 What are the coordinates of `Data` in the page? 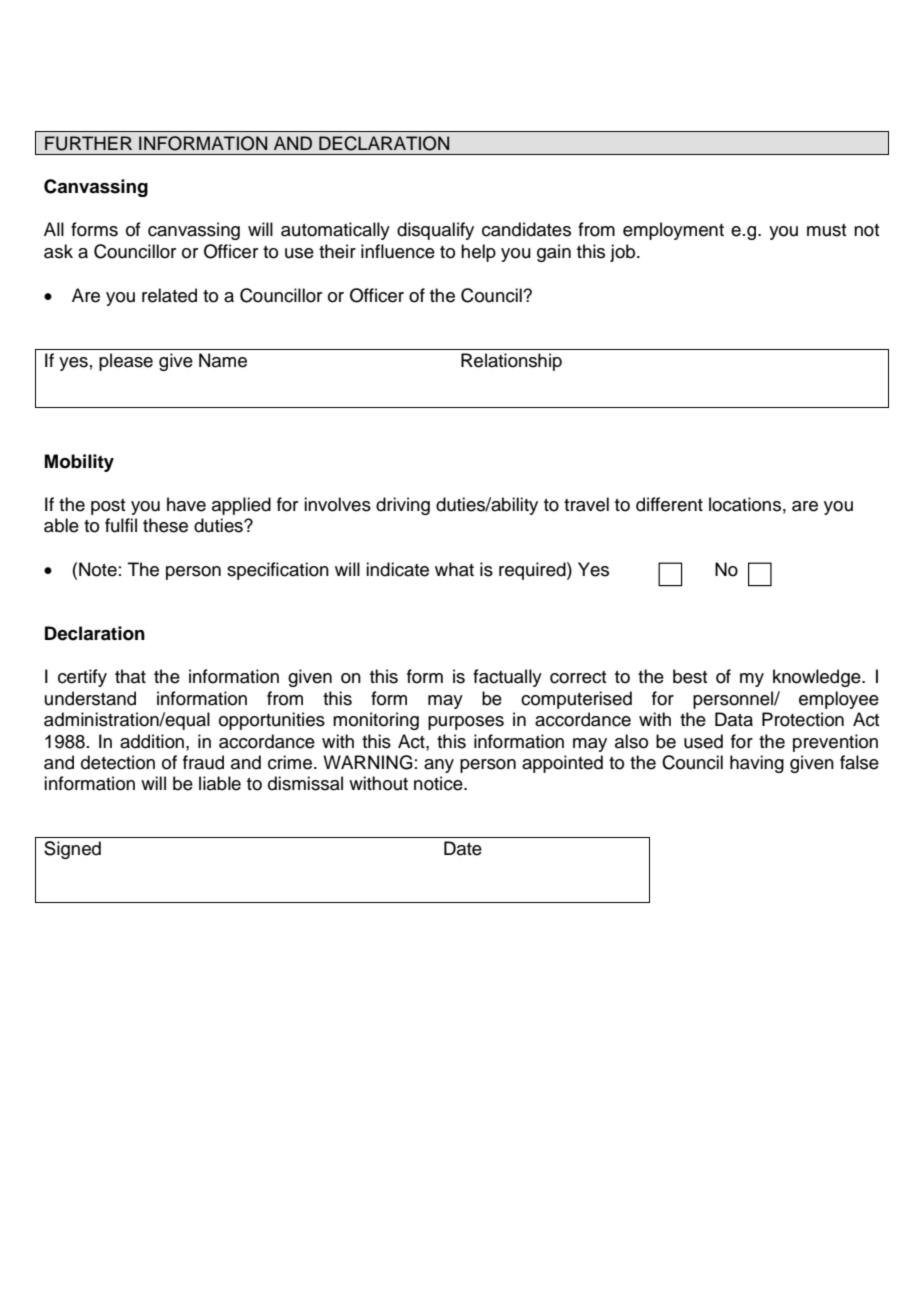 It's located at (734, 719).
